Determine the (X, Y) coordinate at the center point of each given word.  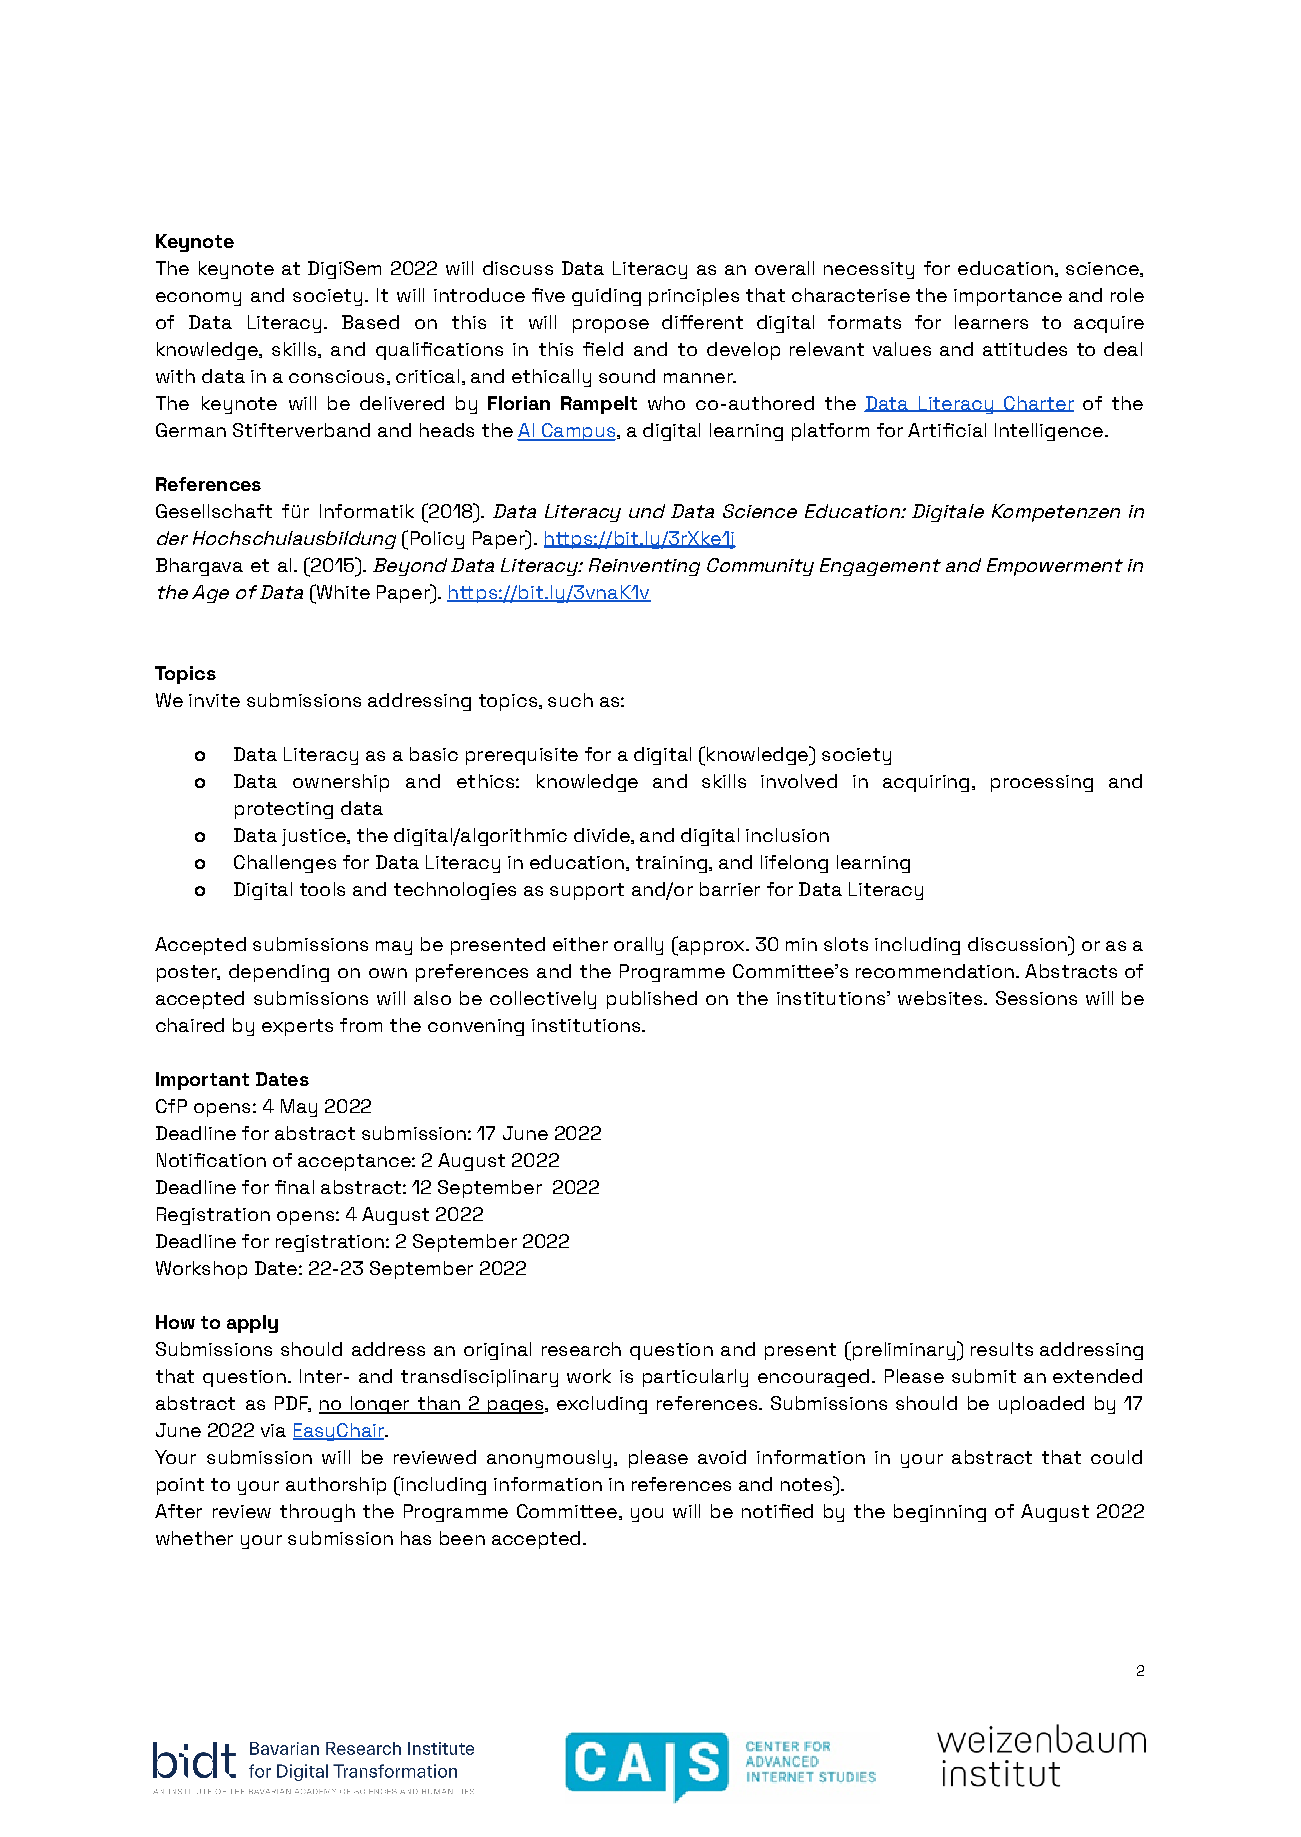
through (317, 1513)
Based (370, 322)
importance (1008, 297)
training (671, 864)
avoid (722, 1457)
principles (694, 297)
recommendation (935, 971)
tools (322, 889)
